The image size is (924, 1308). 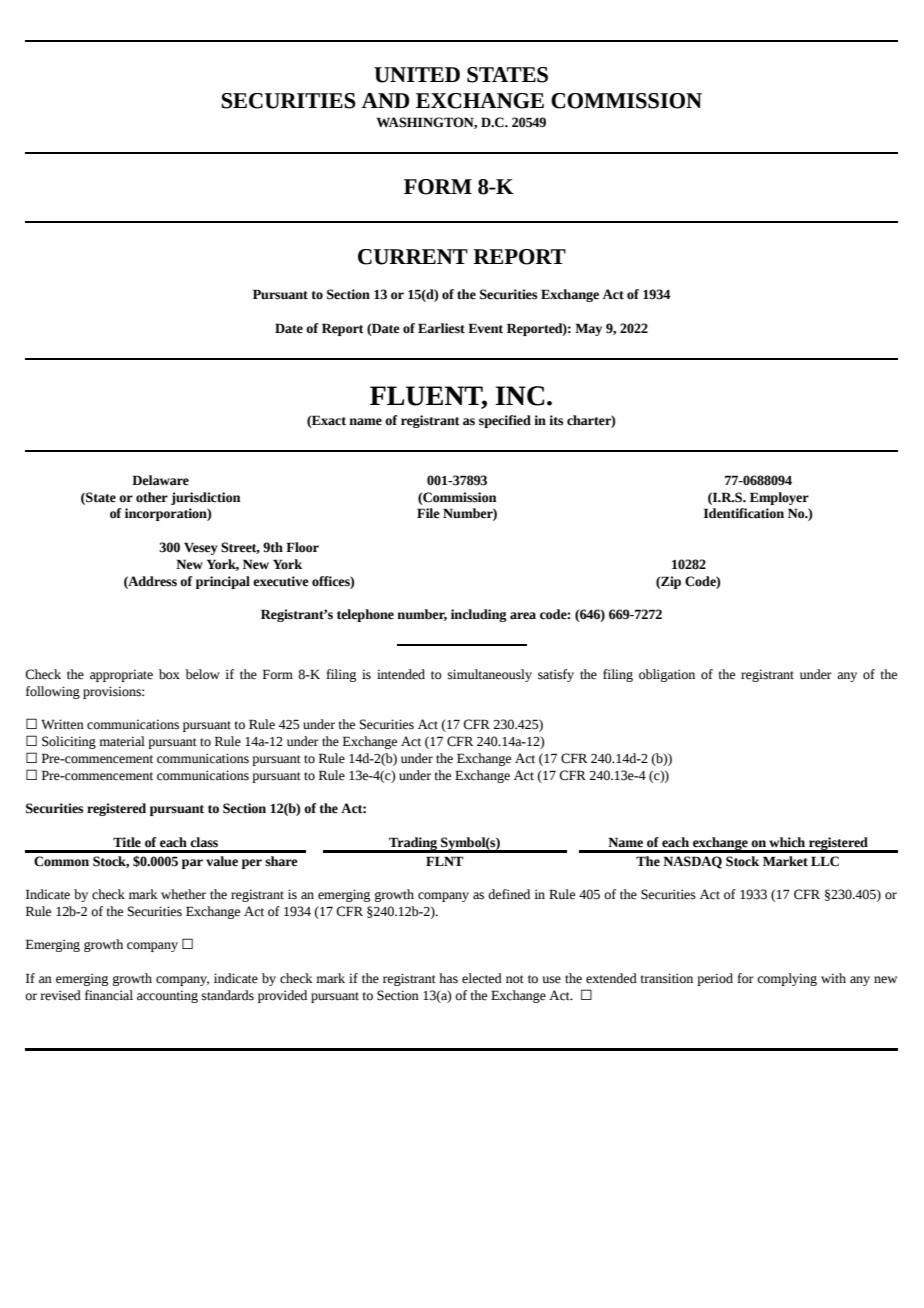 I want to click on has, so click(x=448, y=978).
